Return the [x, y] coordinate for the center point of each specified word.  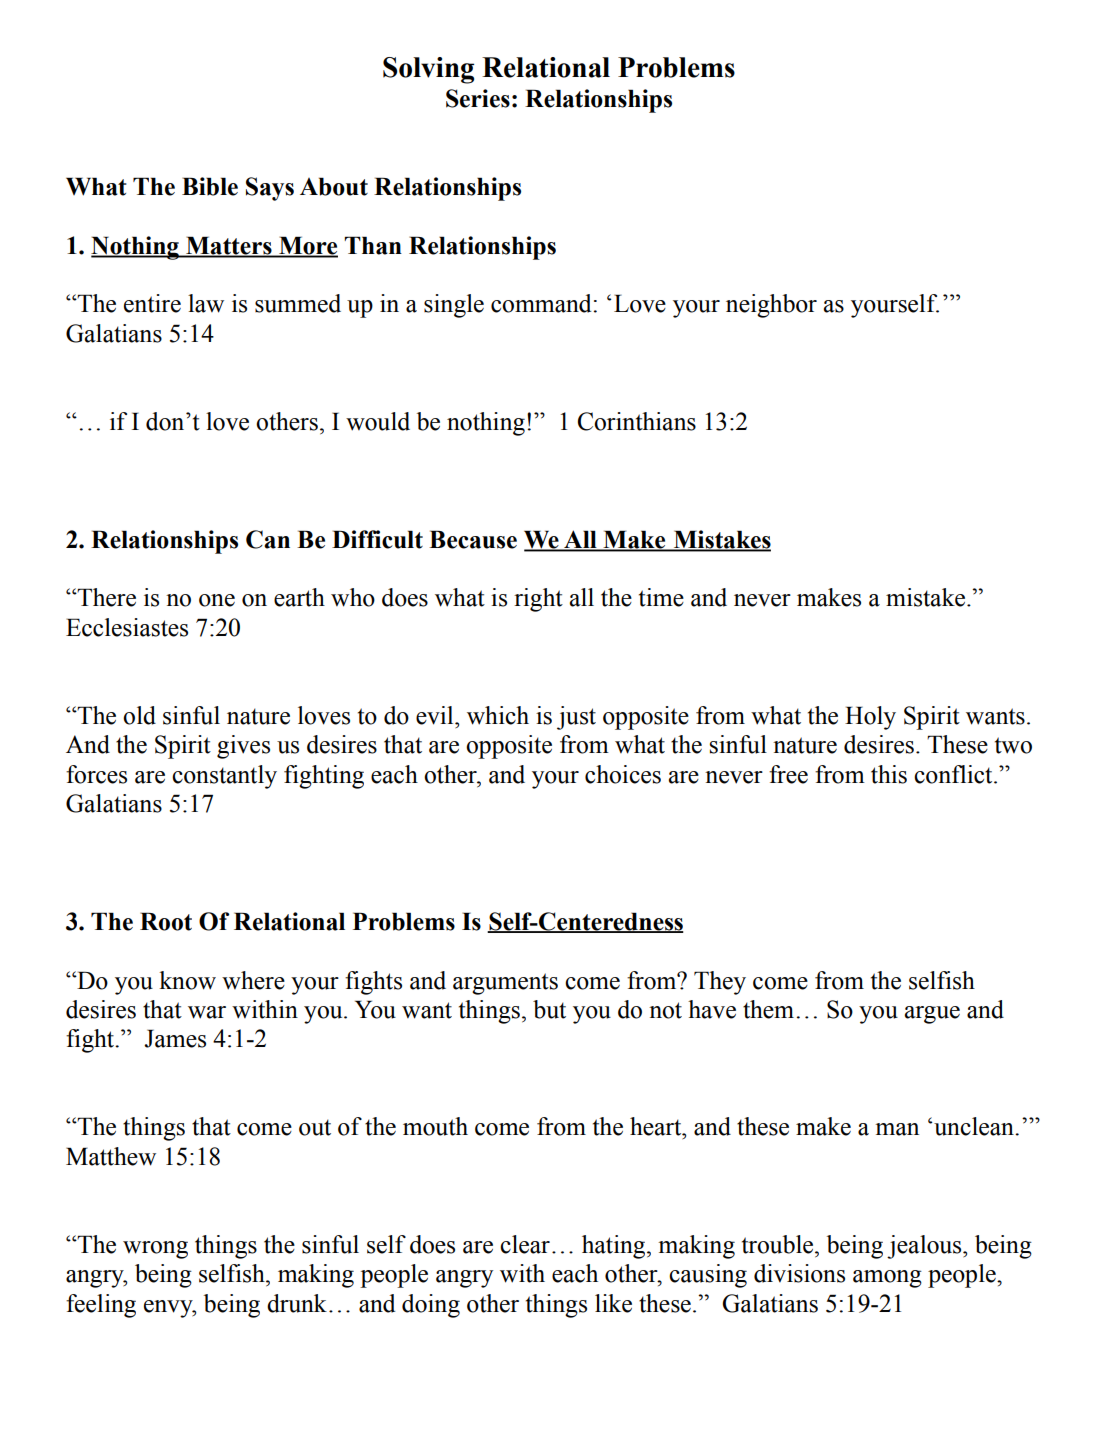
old [139, 715]
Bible [210, 186]
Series [478, 98]
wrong [155, 1250]
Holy [870, 718]
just [576, 718]
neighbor [771, 306]
